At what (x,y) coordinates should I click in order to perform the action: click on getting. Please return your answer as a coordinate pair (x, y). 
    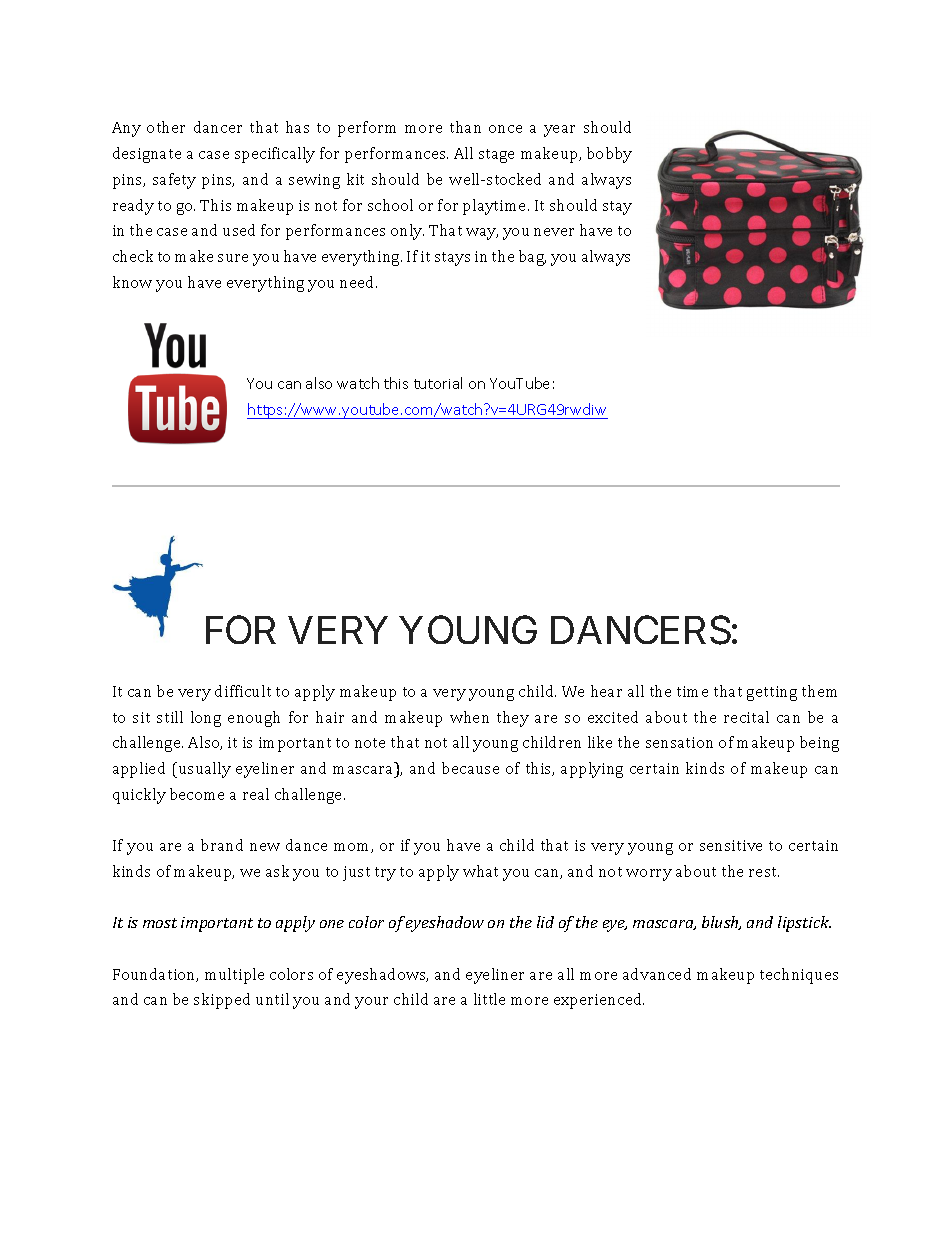
    Looking at the image, I should click on (772, 693).
